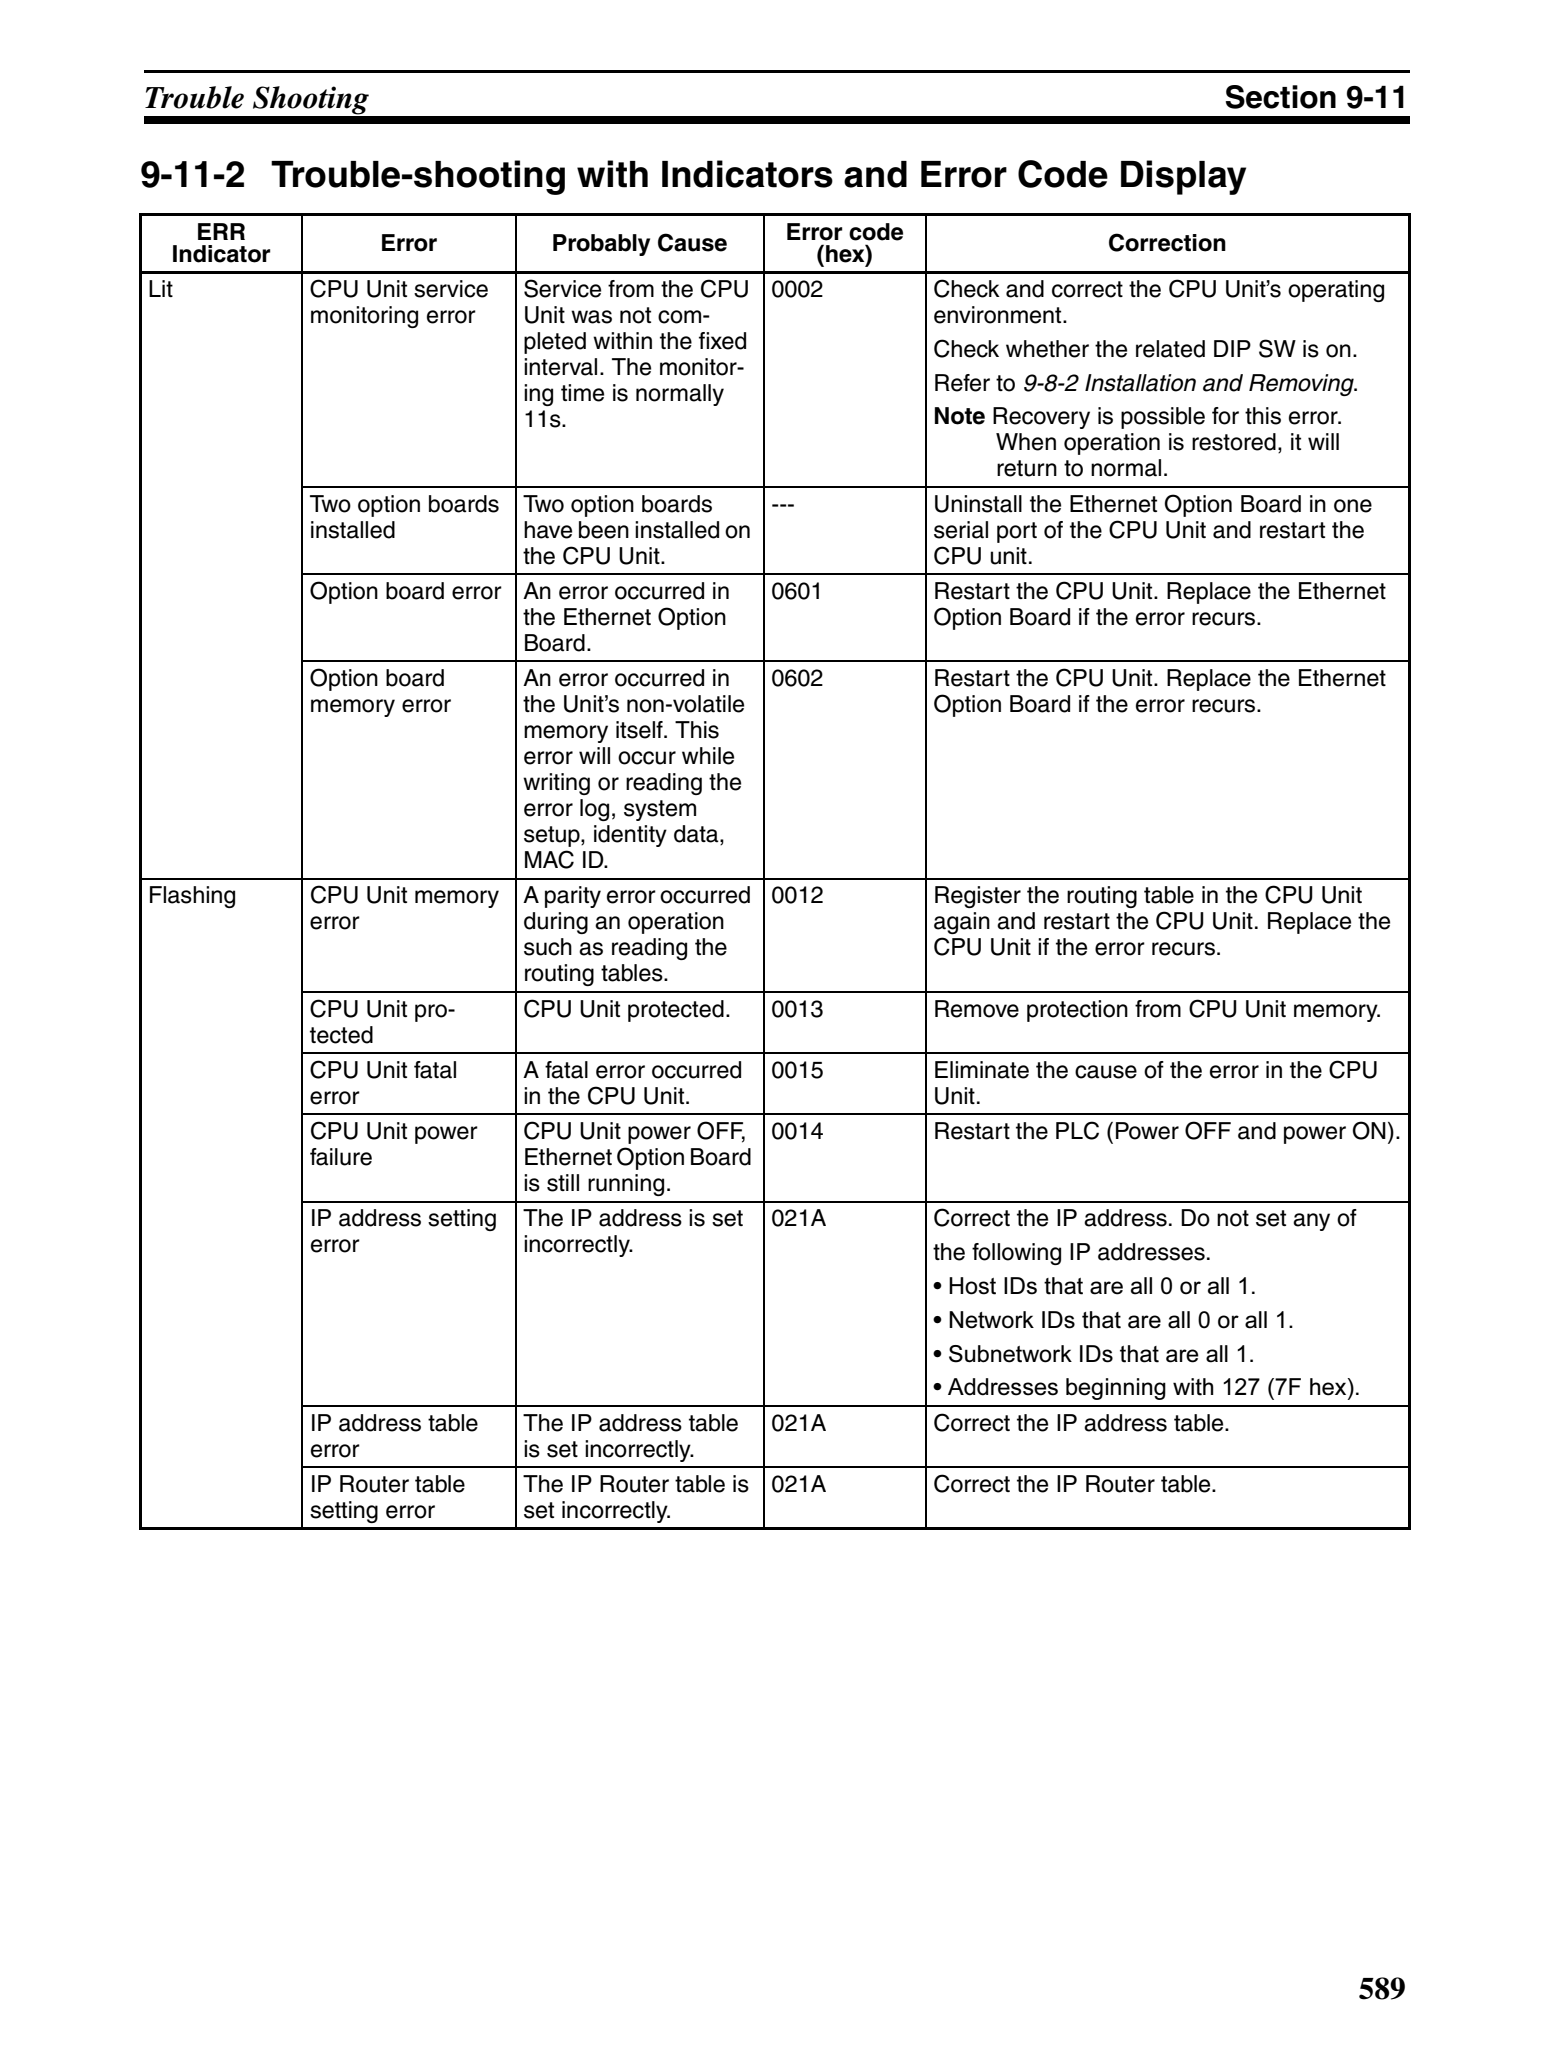 This screenshot has width=1549, height=2059. What do you see at coordinates (341, 1157) in the screenshot?
I see `failure` at bounding box center [341, 1157].
